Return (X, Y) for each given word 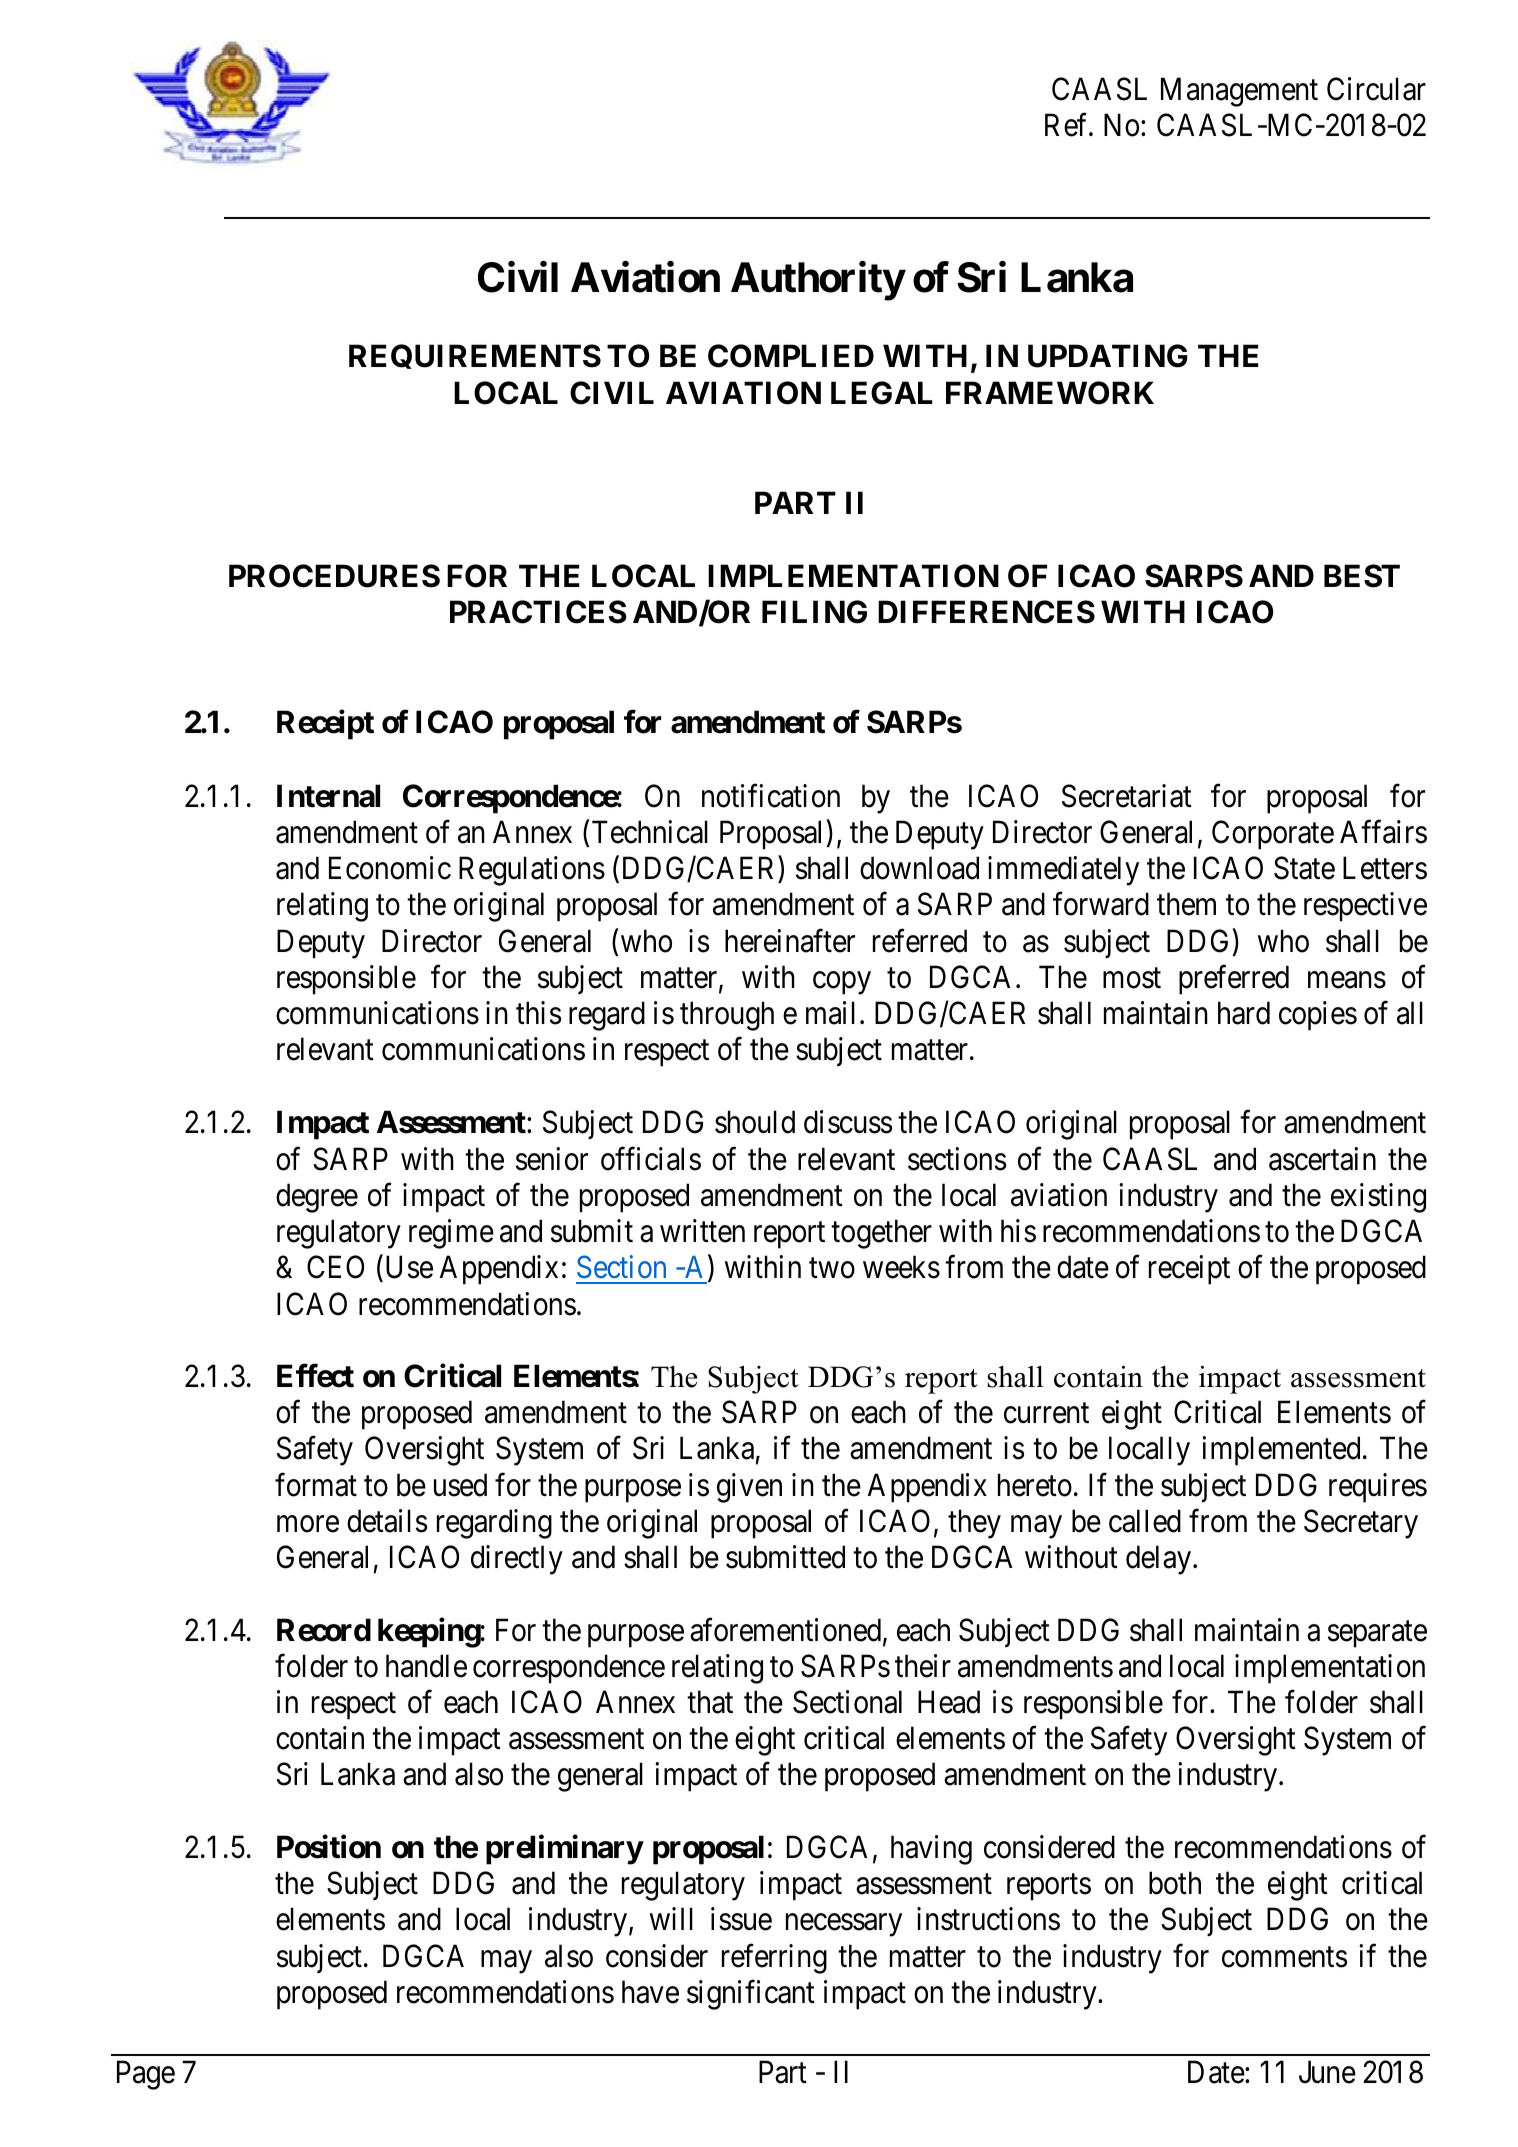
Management (1239, 92)
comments (1284, 1957)
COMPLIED (791, 356)
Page (146, 2075)
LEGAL (881, 393)
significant (751, 1995)
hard (1244, 1013)
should (755, 1122)
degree (317, 1198)
